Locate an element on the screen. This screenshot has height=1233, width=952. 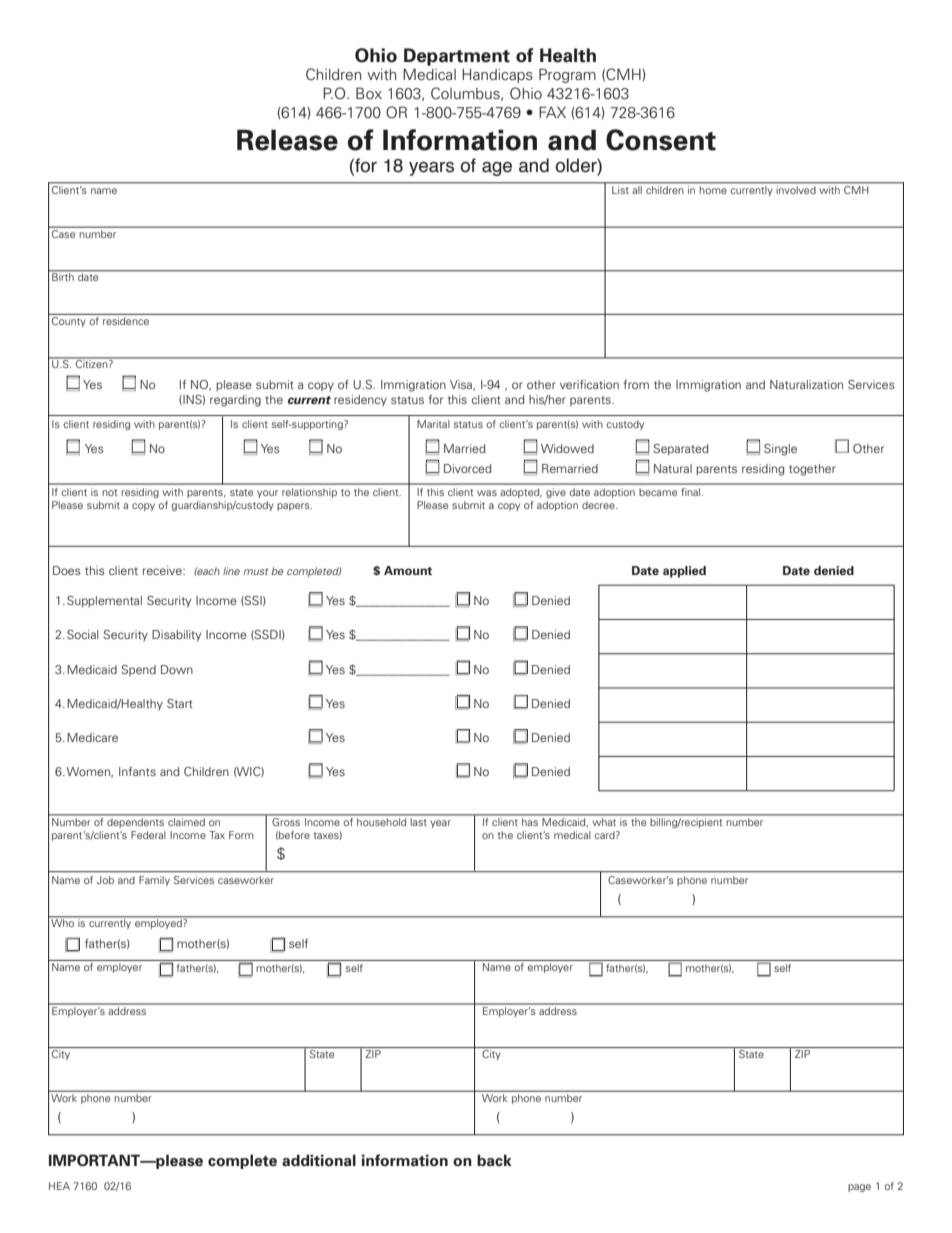
page is located at coordinates (859, 1188).
